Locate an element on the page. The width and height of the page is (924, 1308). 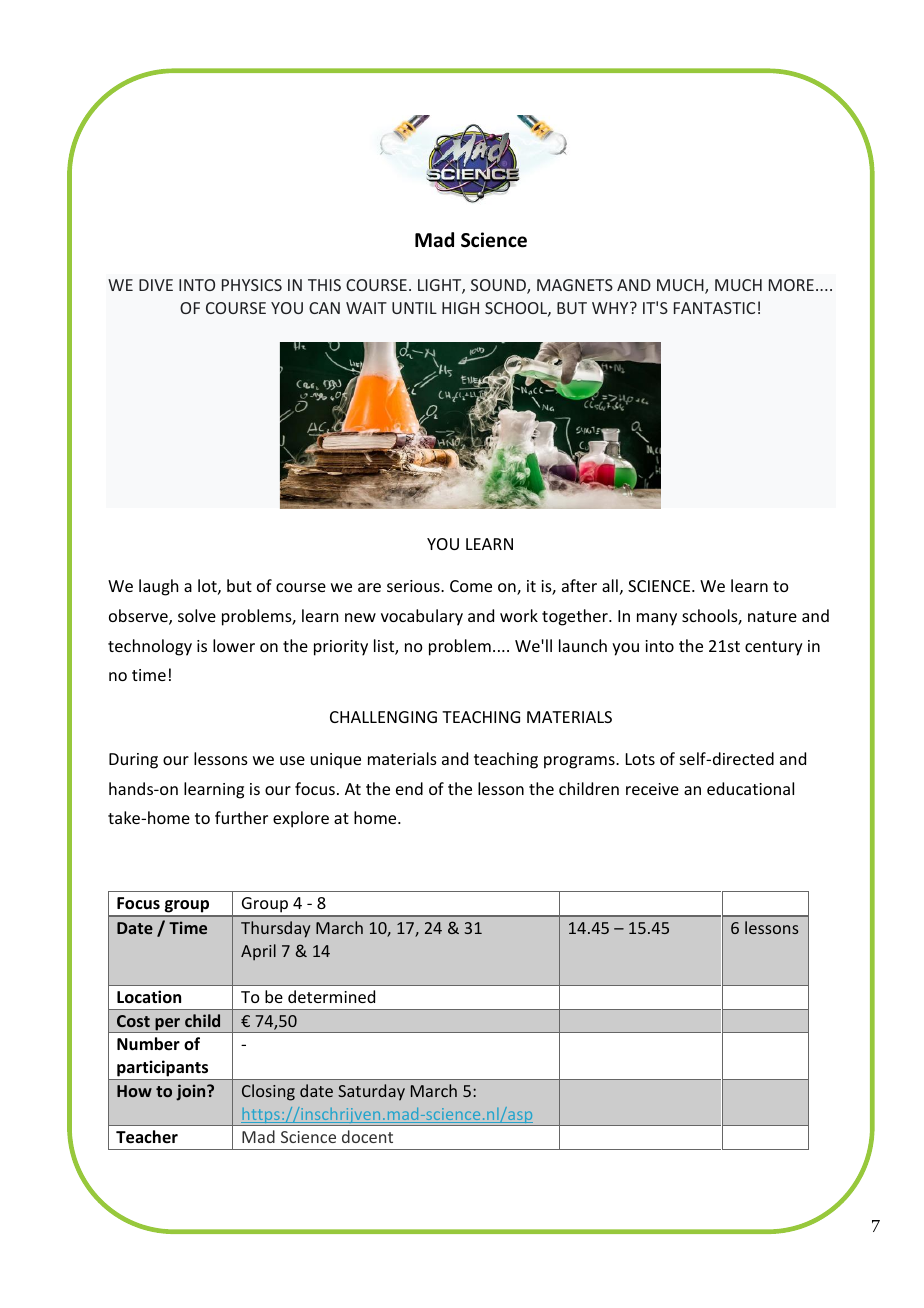
nature is located at coordinates (772, 616).
